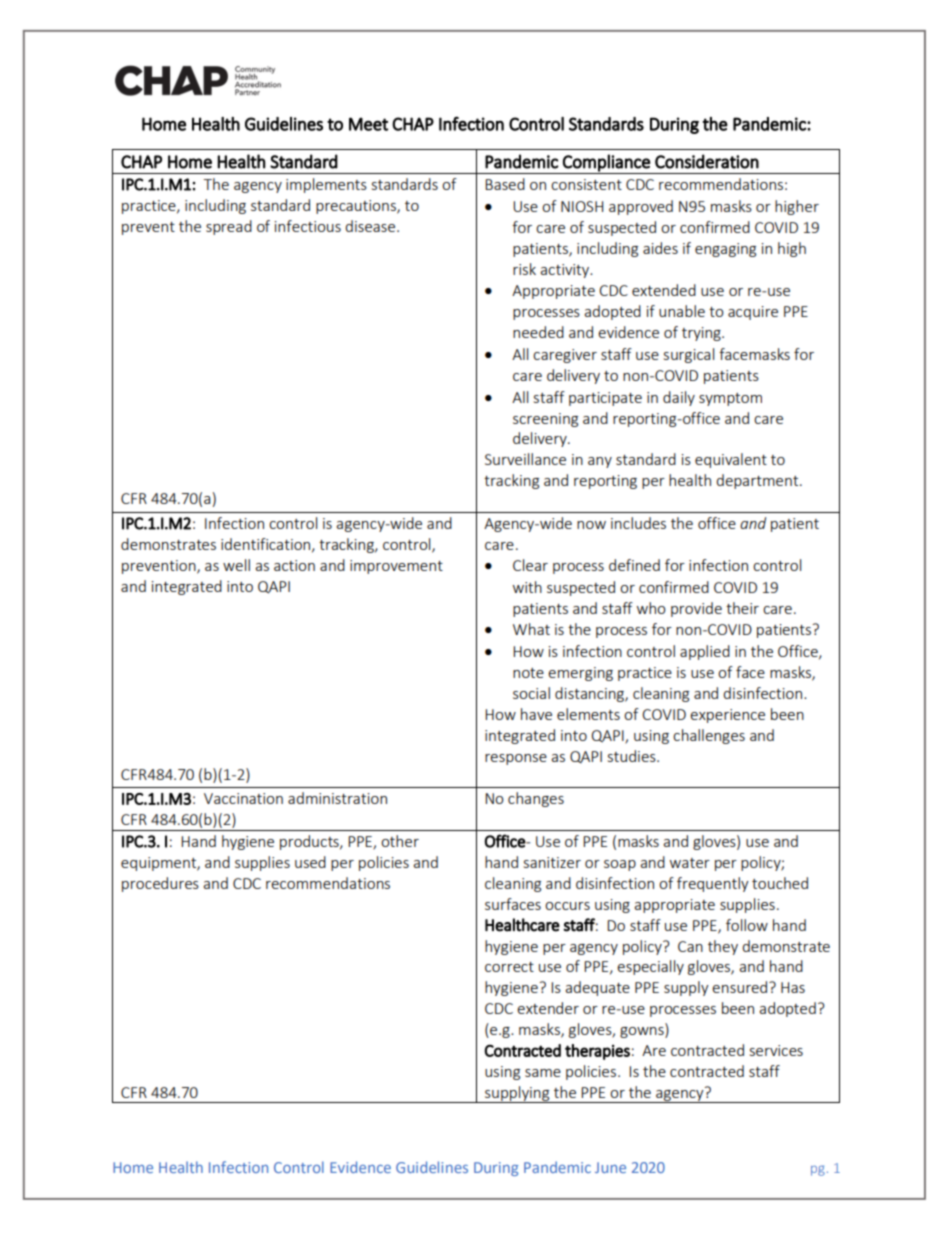  What do you see at coordinates (536, 799) in the image?
I see `changes` at bounding box center [536, 799].
